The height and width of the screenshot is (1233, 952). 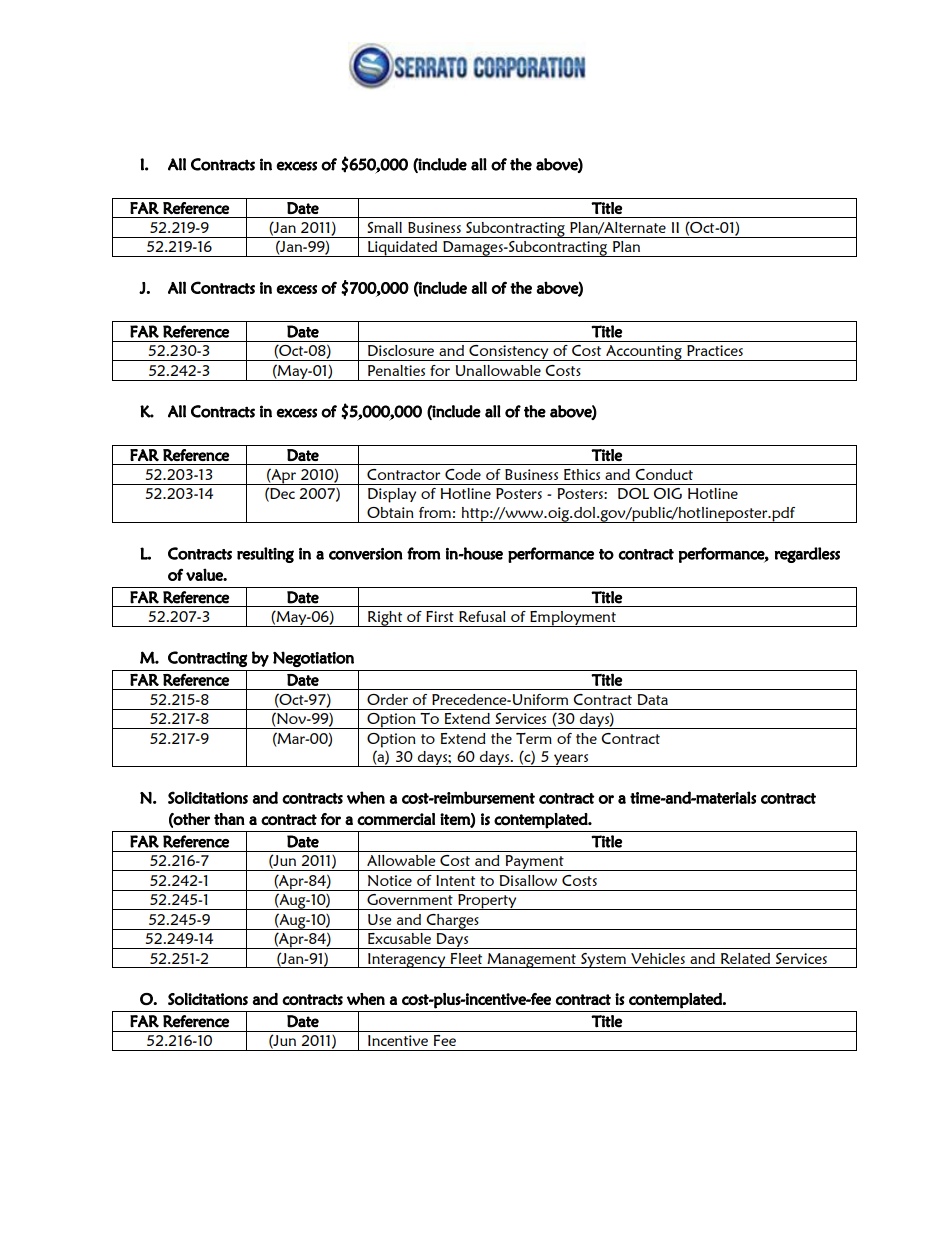 What do you see at coordinates (644, 353) in the screenshot?
I see `Accounting` at bounding box center [644, 353].
